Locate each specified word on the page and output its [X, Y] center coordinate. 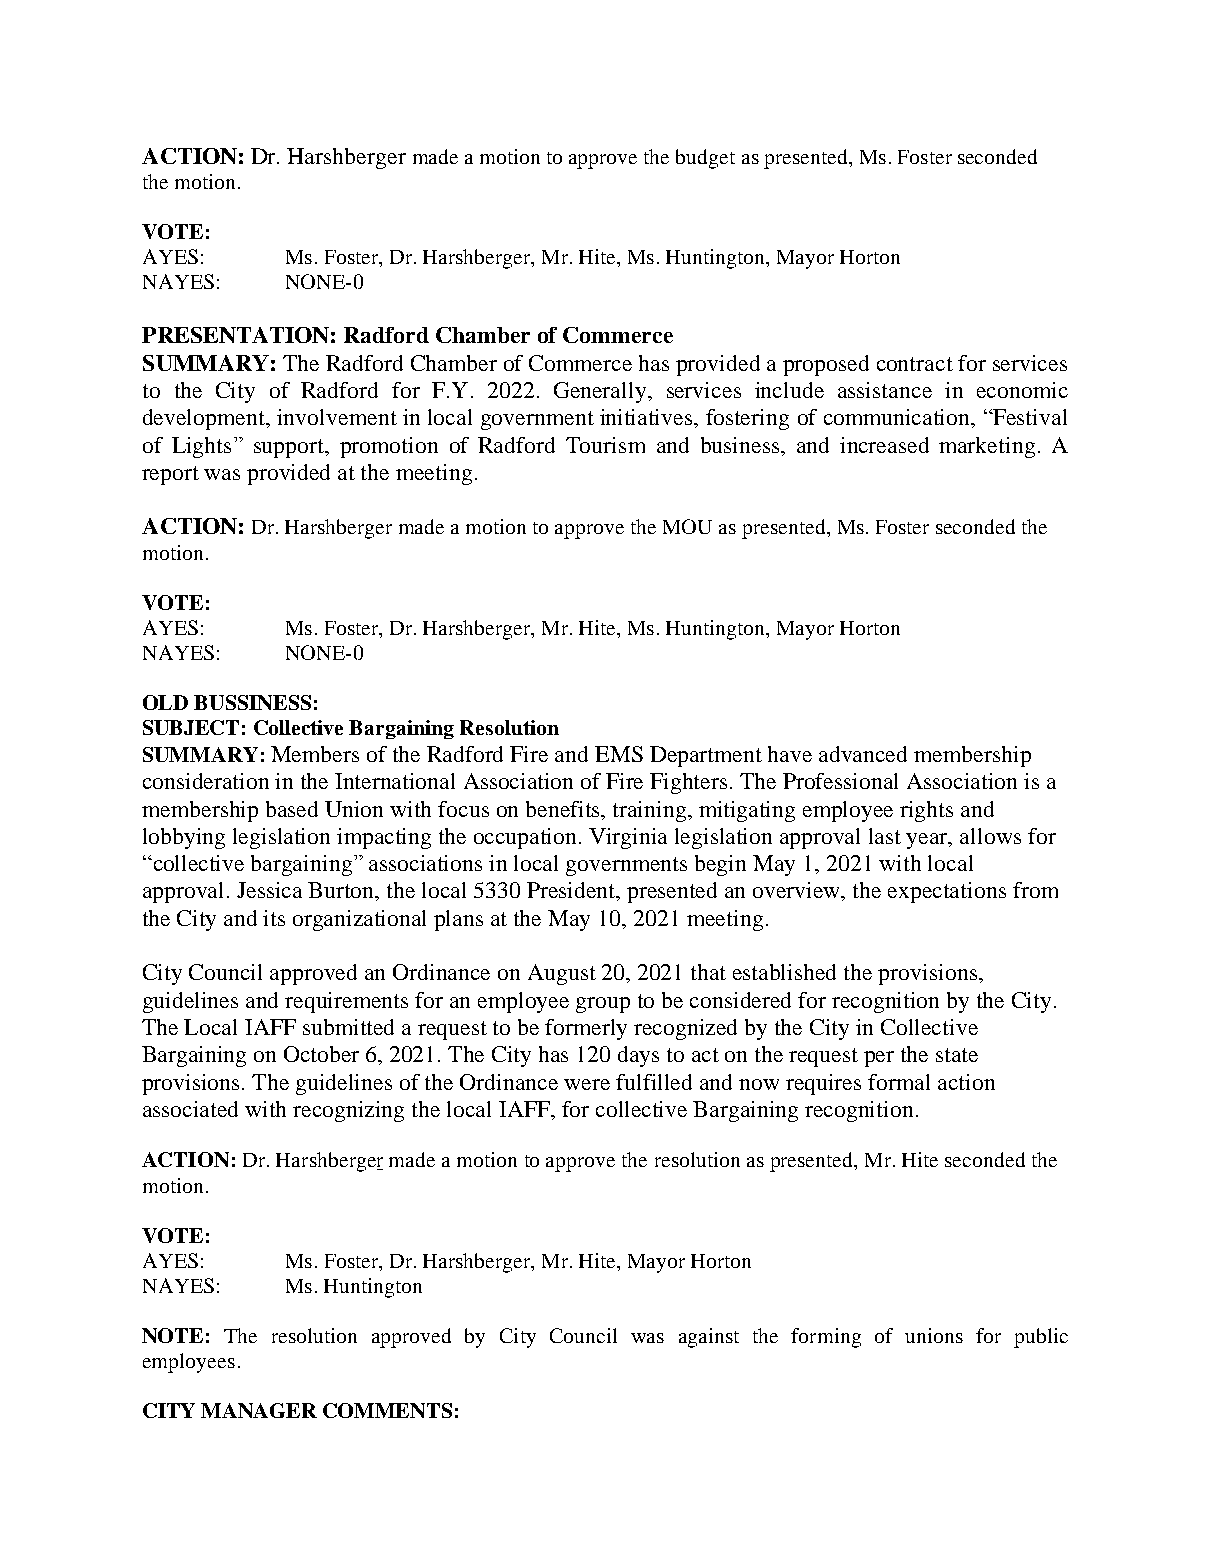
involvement [337, 417]
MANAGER [259, 1410]
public [1041, 1338]
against [709, 1338]
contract [915, 364]
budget [705, 159]
